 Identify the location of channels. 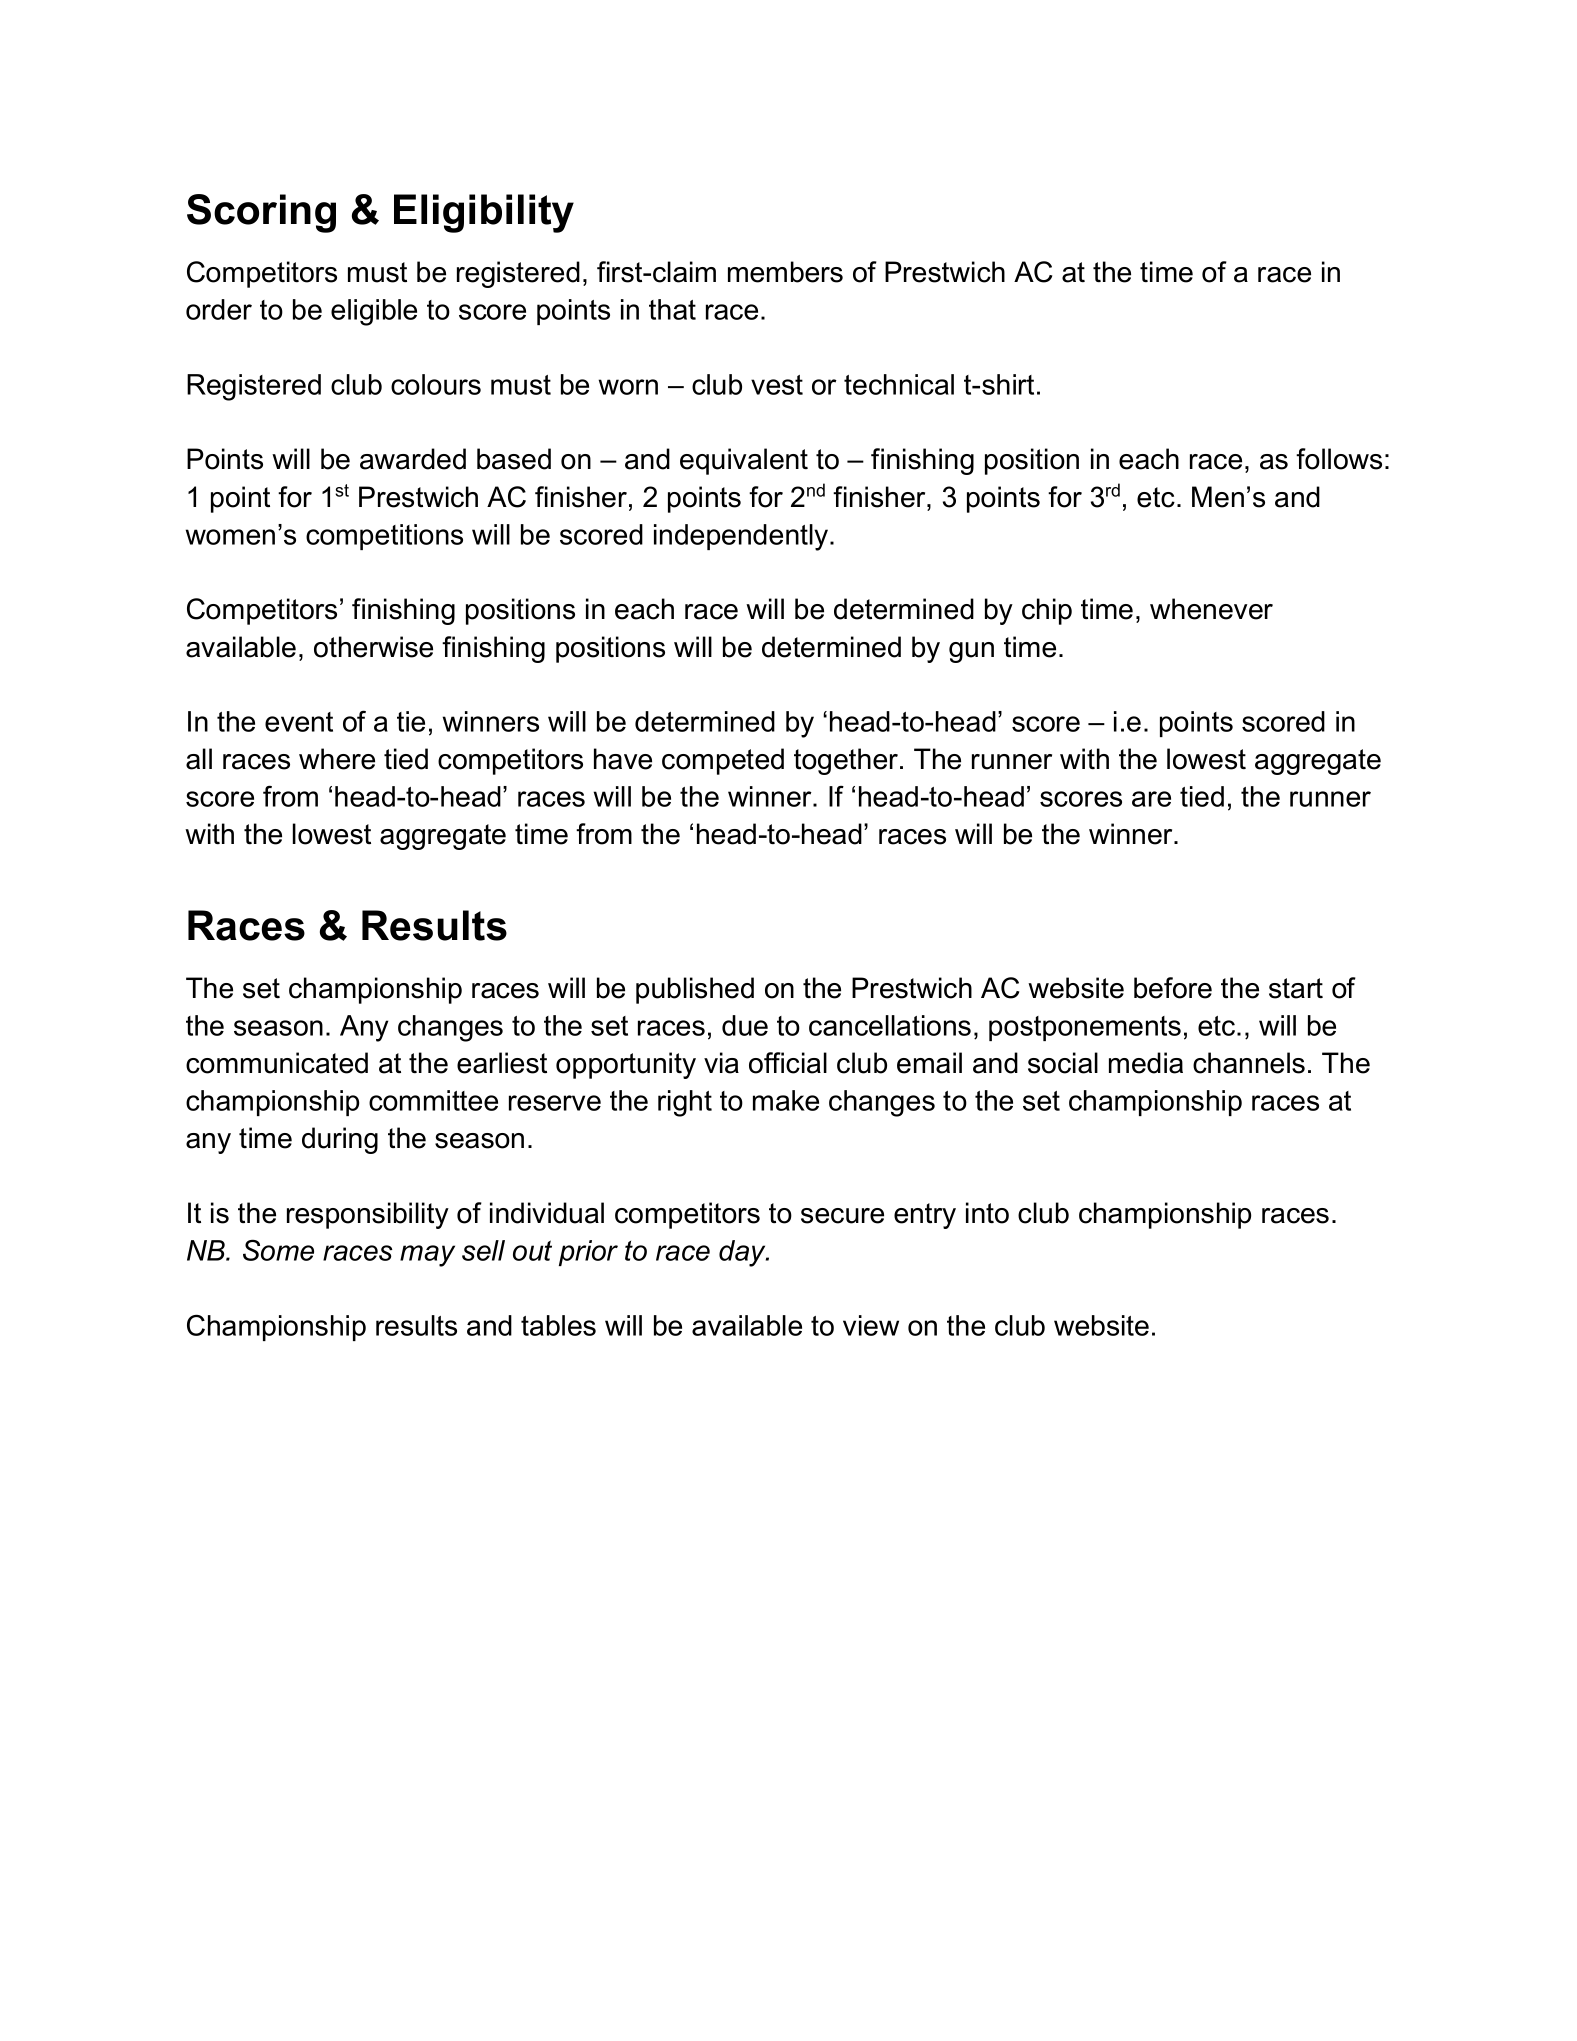
(1249, 1063).
